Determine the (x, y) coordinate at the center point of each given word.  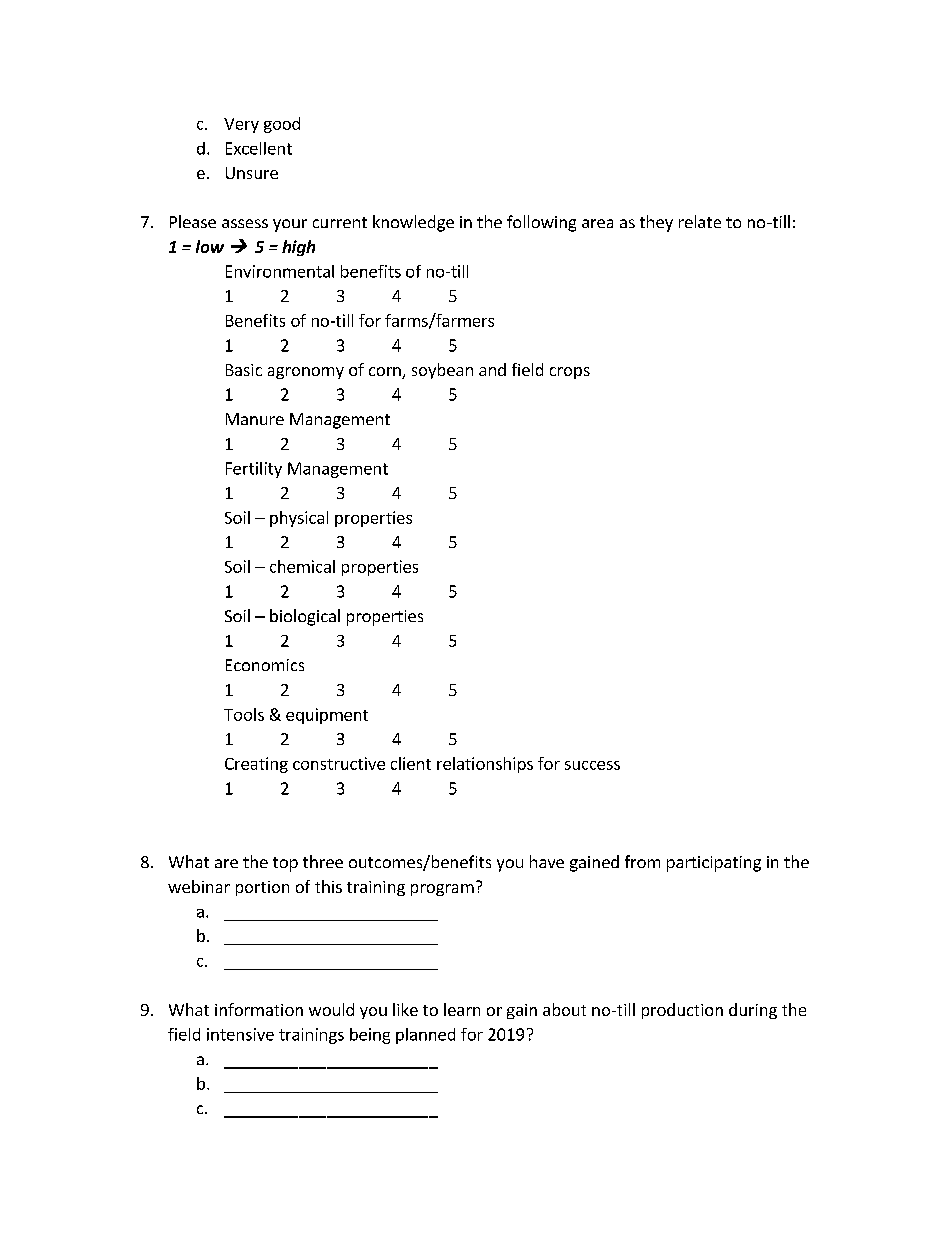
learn (462, 1009)
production (682, 1011)
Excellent (259, 148)
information (259, 1009)
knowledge (413, 223)
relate (700, 221)
